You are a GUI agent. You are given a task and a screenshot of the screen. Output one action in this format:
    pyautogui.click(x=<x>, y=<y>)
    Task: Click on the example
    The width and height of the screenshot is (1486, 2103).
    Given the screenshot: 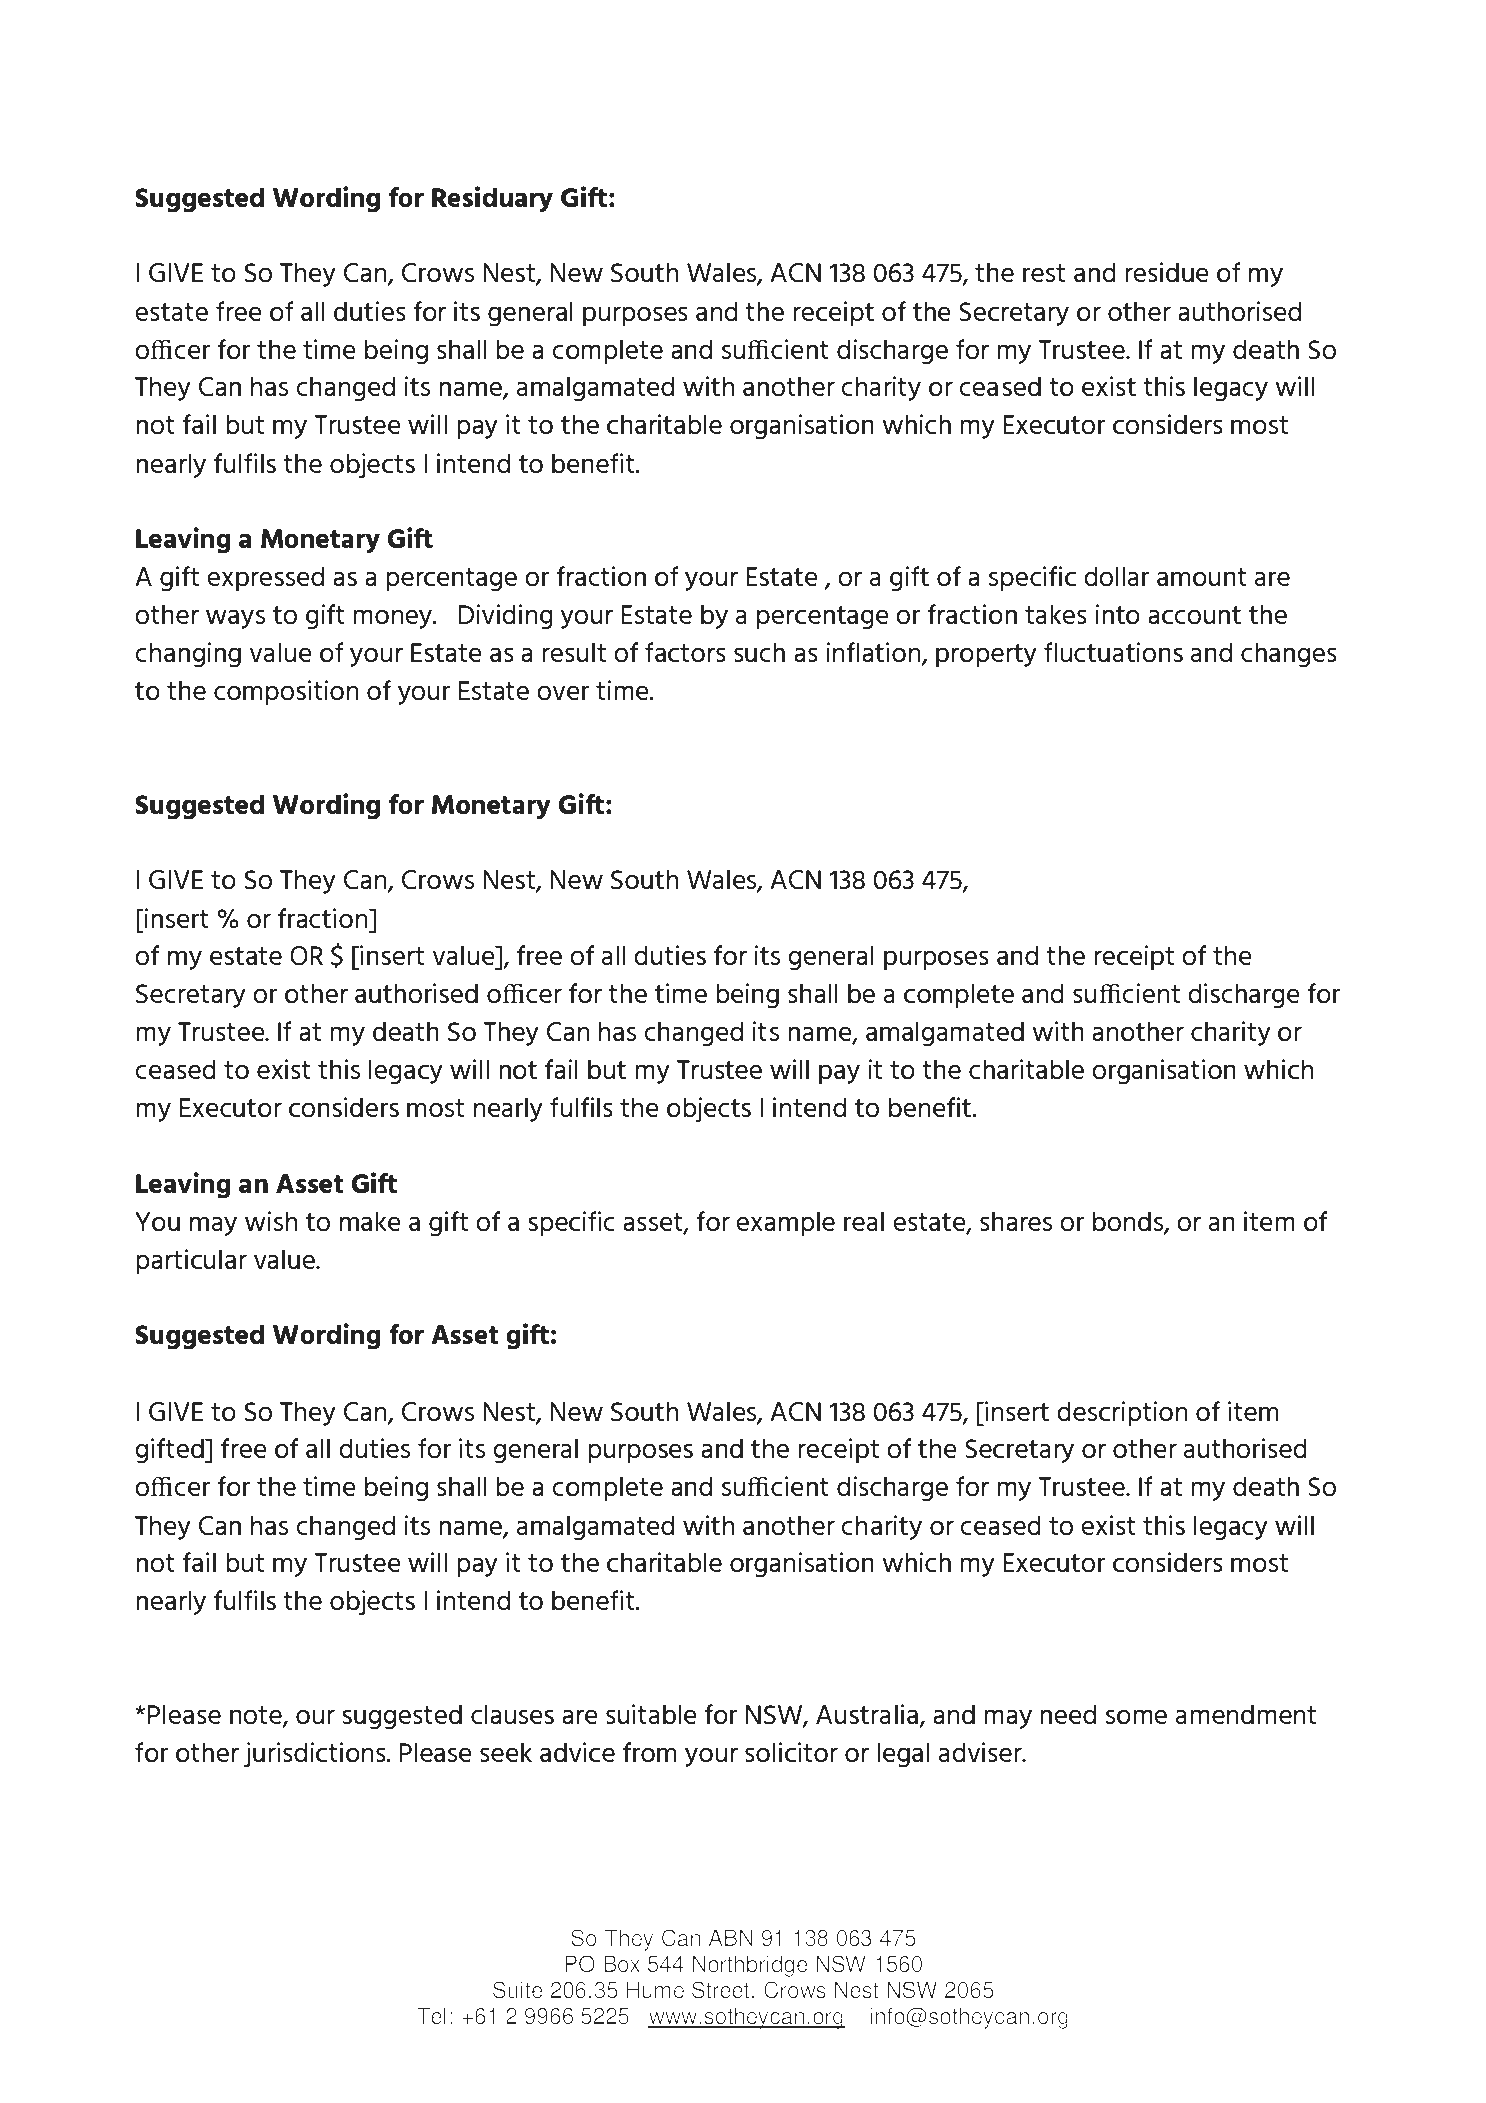 What is the action you would take?
    pyautogui.click(x=785, y=1224)
